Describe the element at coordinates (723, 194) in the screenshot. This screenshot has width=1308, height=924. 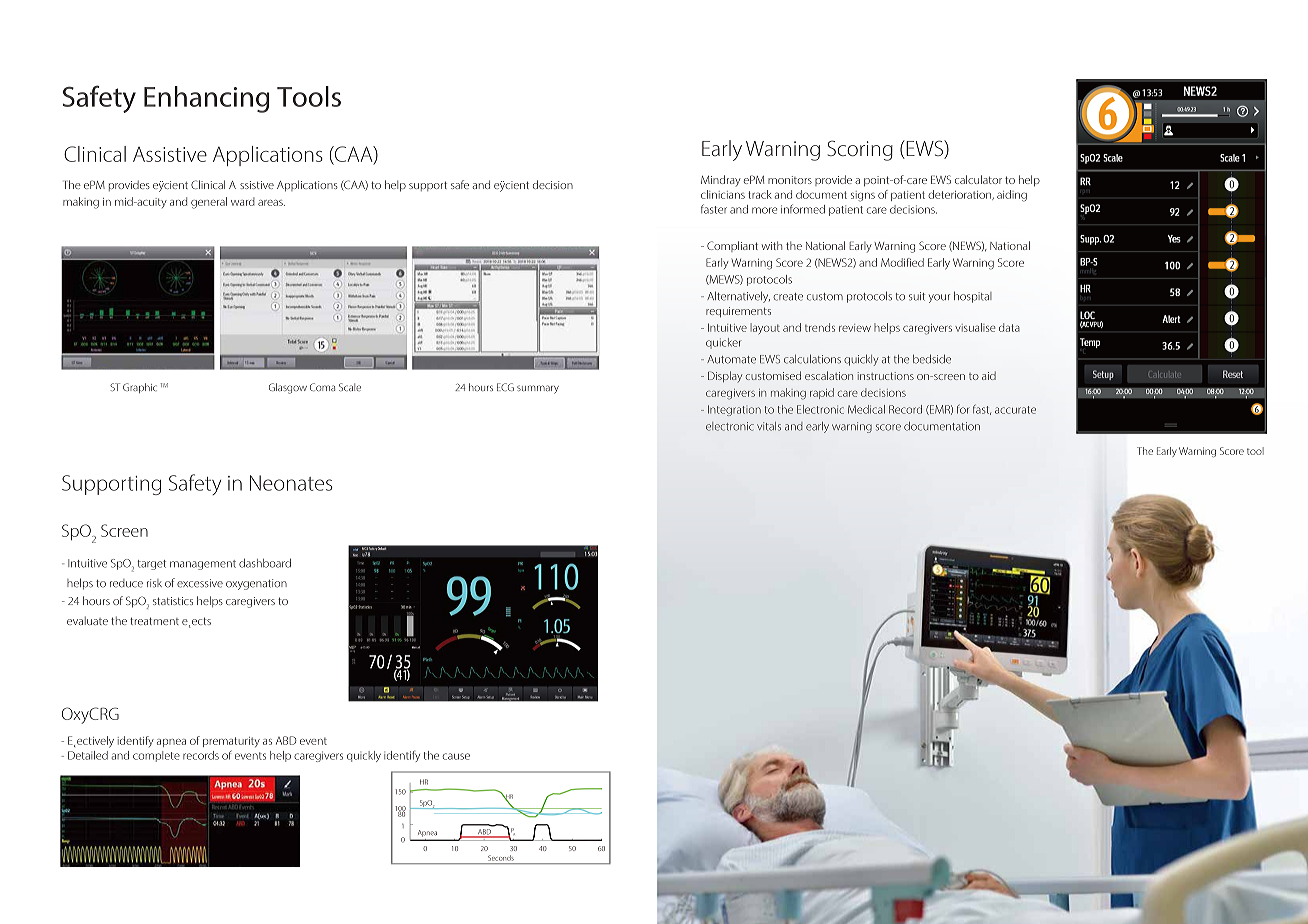
I see `clinicians` at that location.
